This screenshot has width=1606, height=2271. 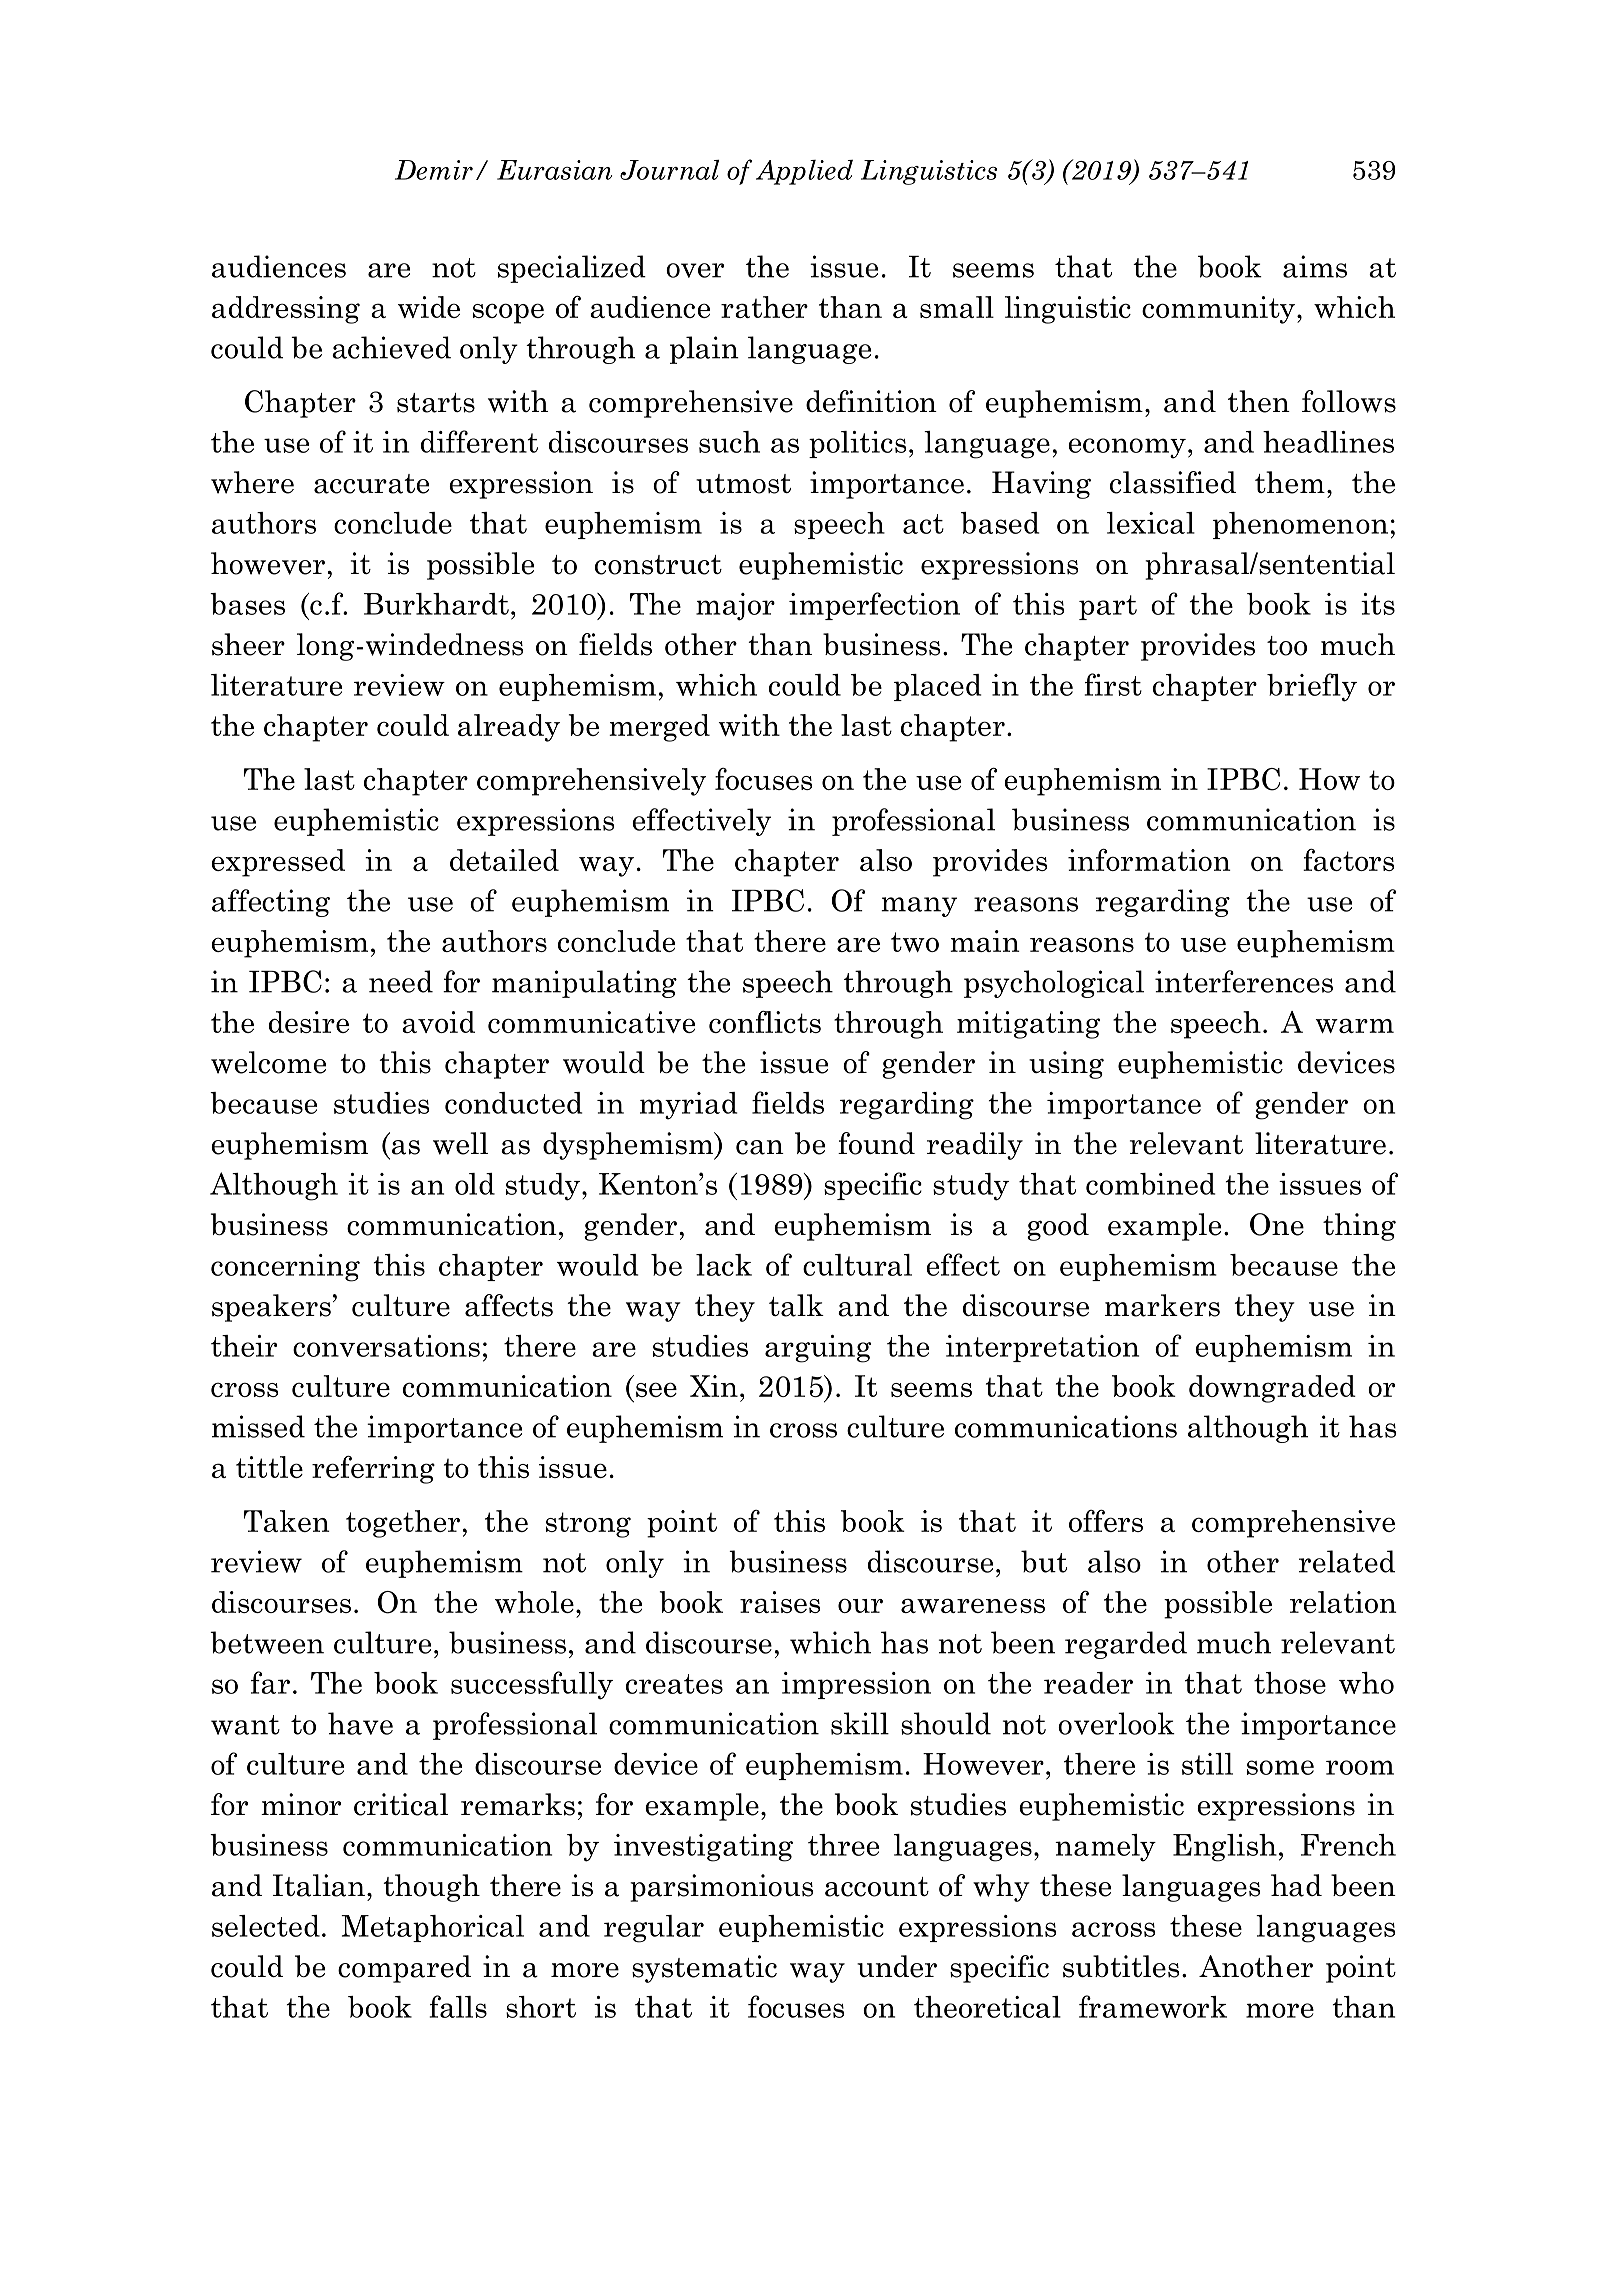 What do you see at coordinates (438, 1022) in the screenshot?
I see `avoid` at bounding box center [438, 1022].
